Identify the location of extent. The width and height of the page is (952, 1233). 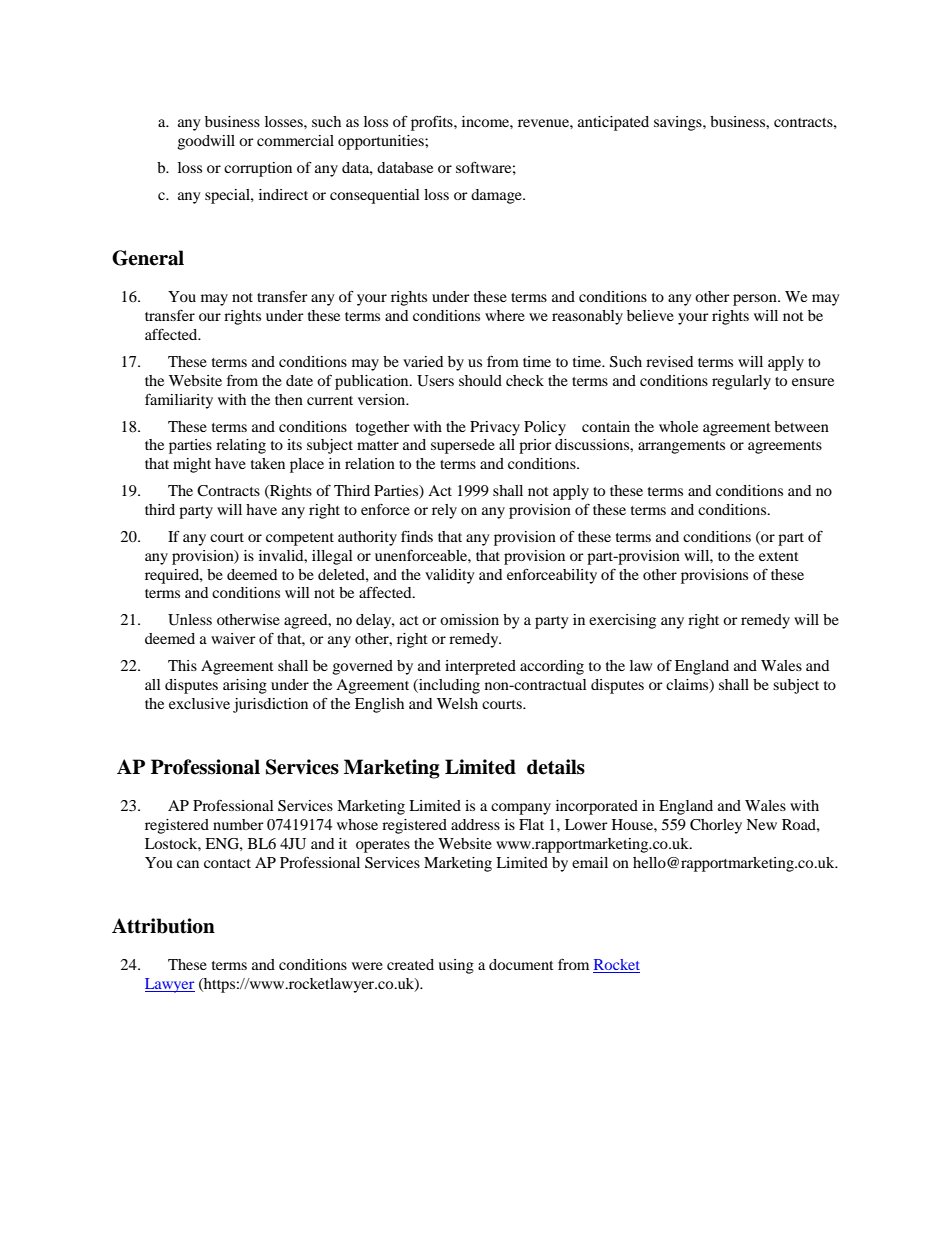
(779, 556).
